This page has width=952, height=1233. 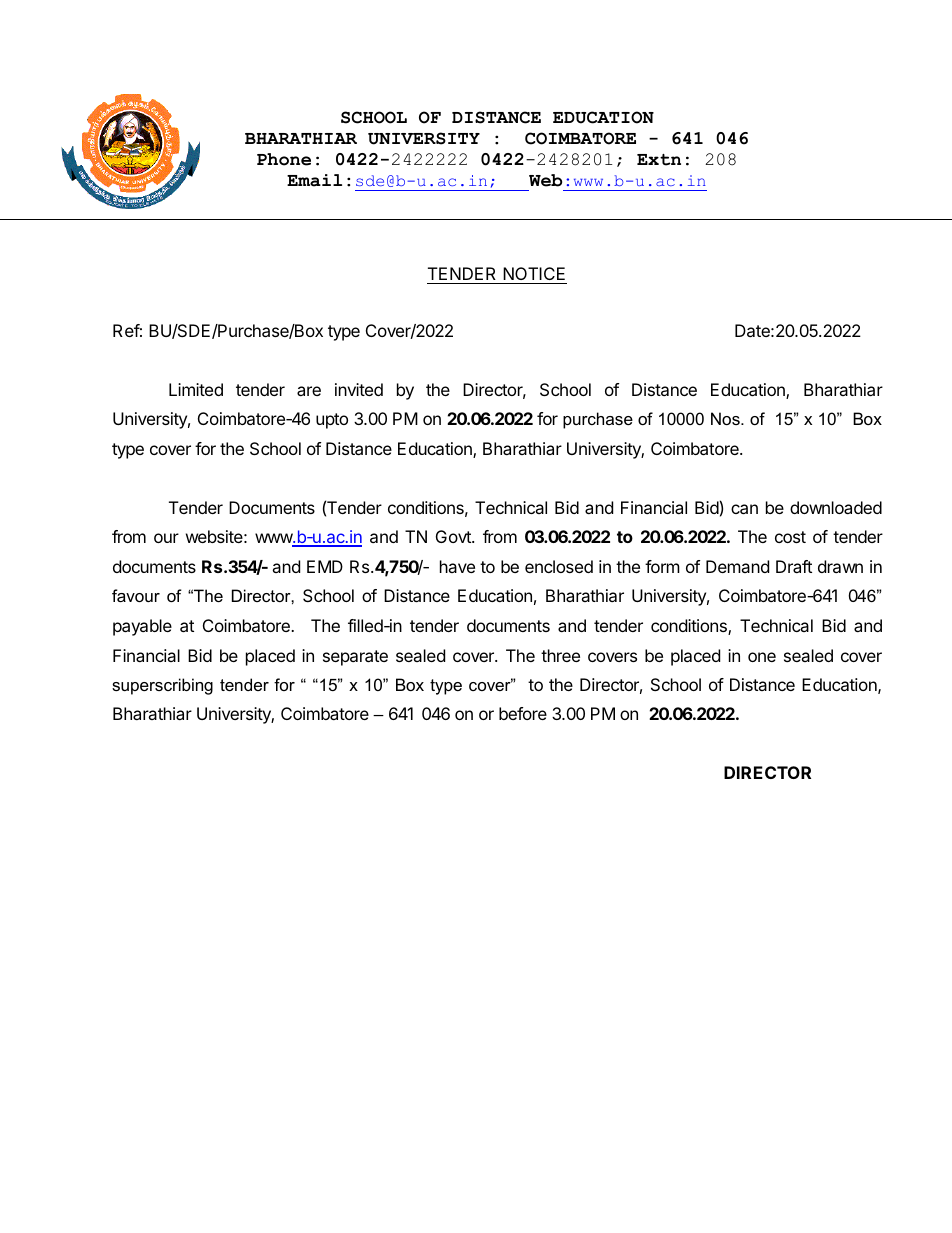 I want to click on Nos, so click(x=726, y=418).
